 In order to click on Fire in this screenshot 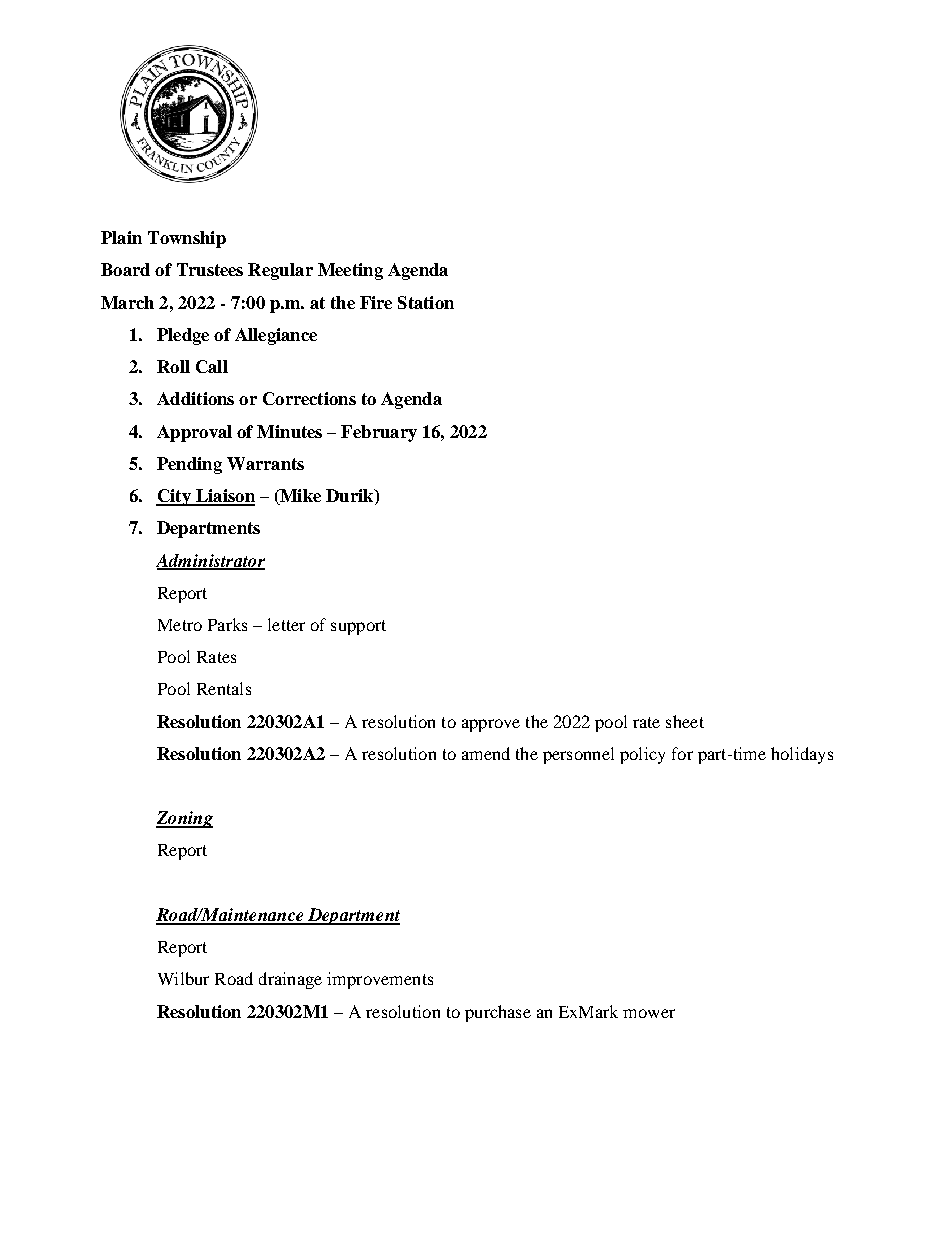, I will do `click(376, 302)`.
